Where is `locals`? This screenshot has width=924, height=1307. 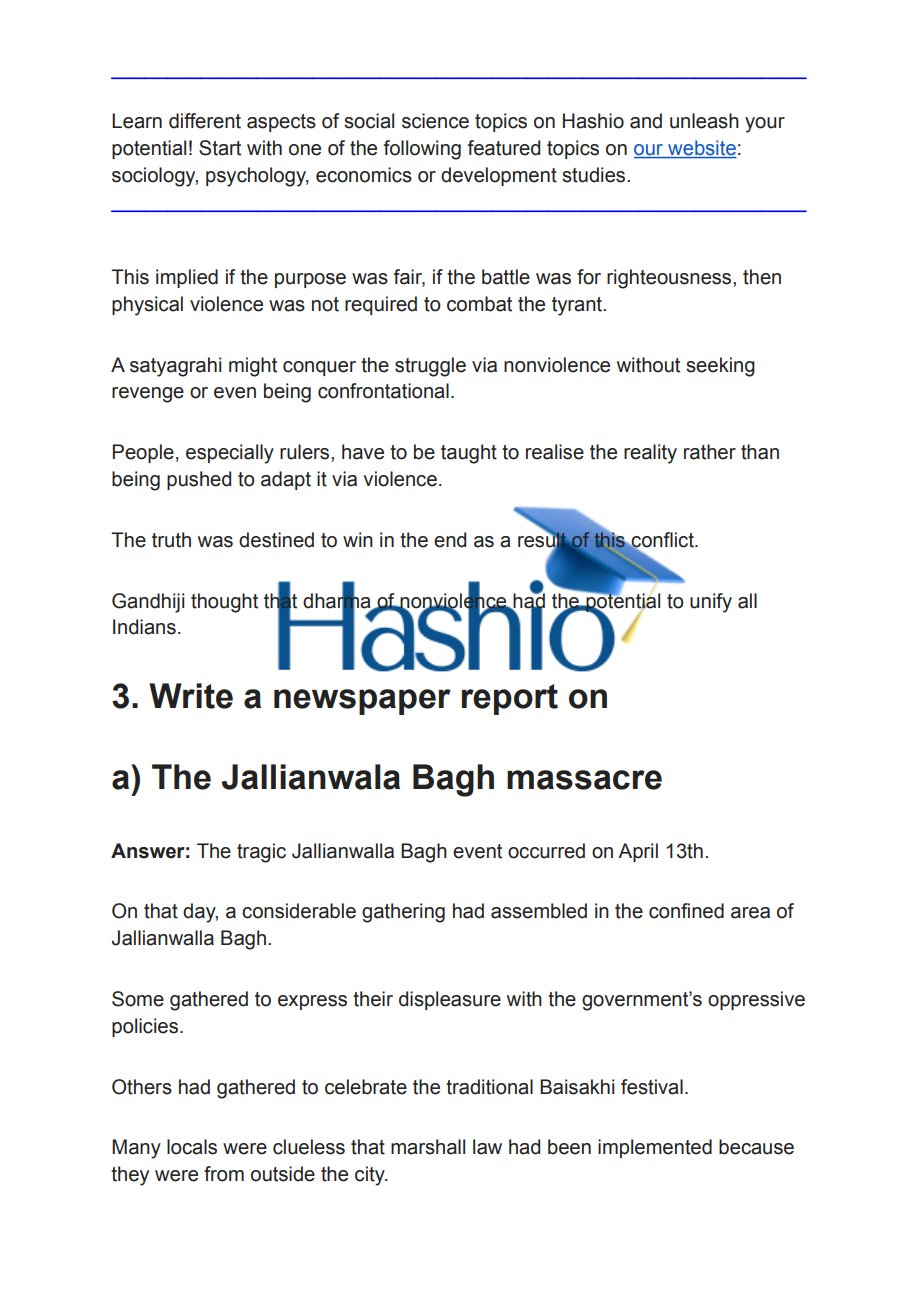 locals is located at coordinates (192, 1147).
